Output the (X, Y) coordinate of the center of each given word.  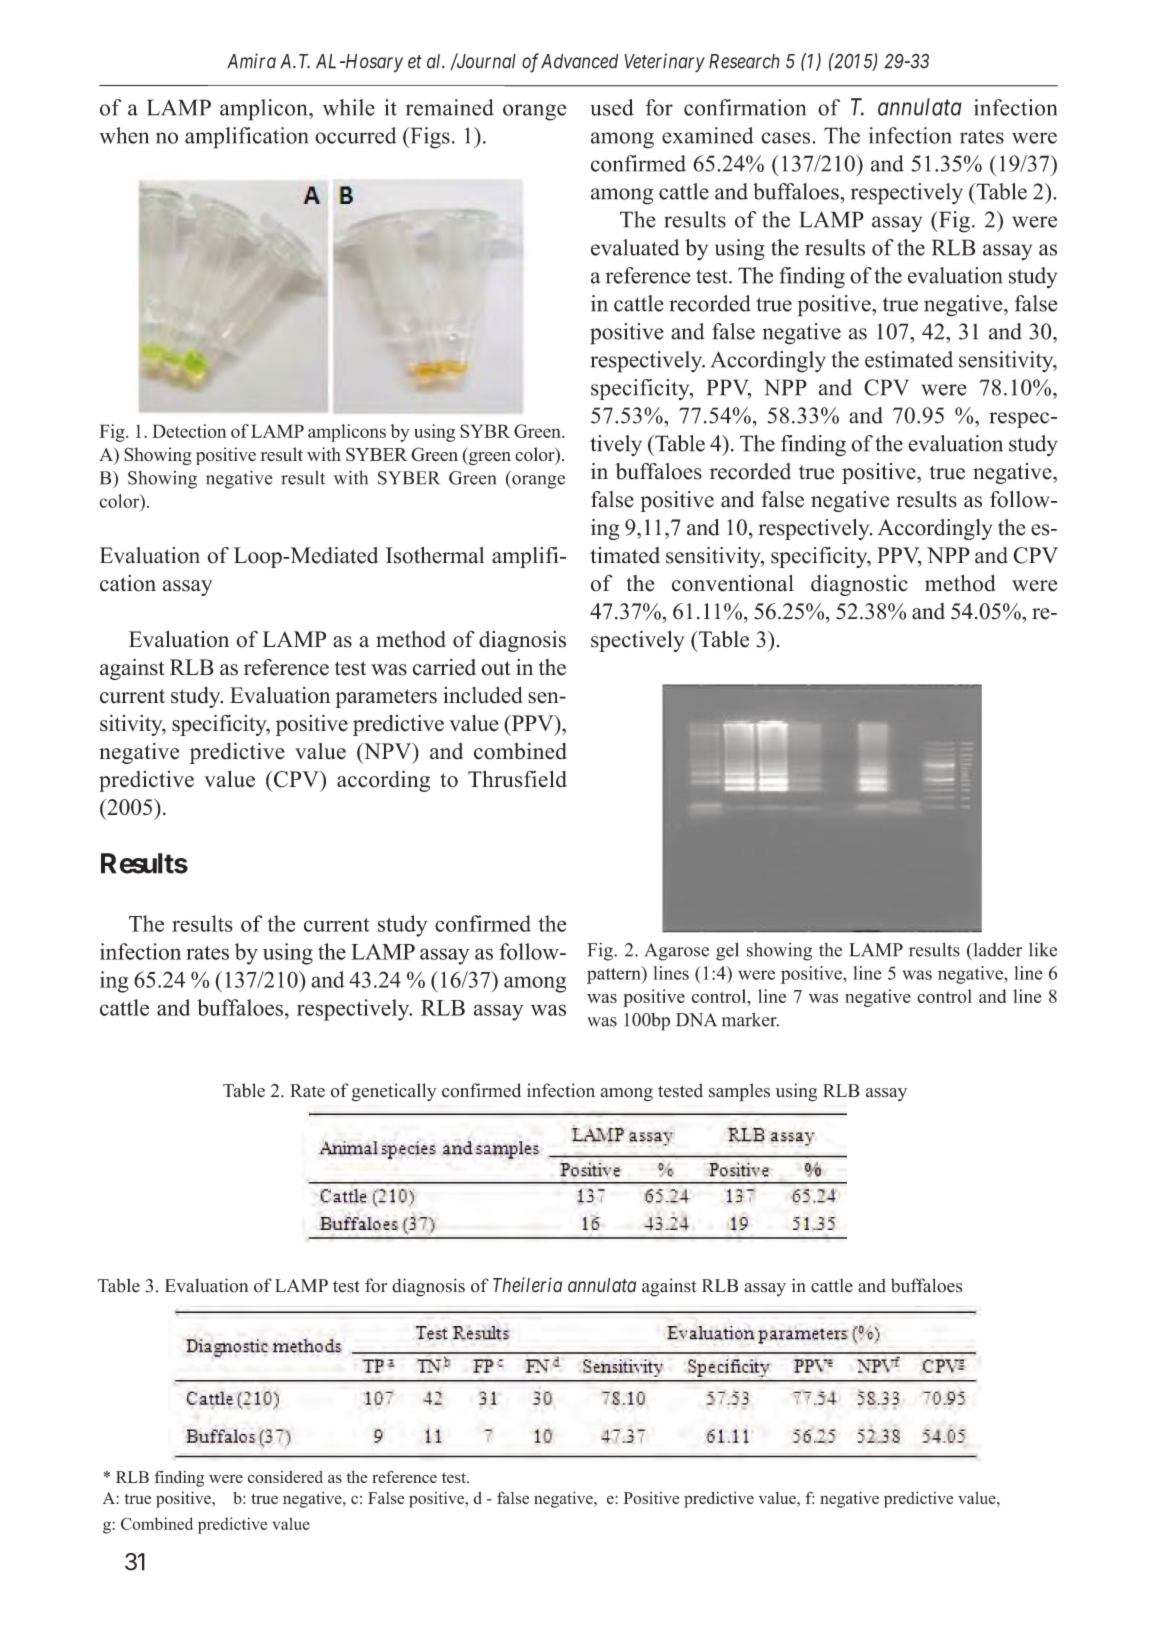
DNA (696, 1020)
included (483, 695)
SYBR (485, 431)
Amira (251, 61)
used (612, 107)
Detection (189, 431)
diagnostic (859, 585)
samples (739, 1092)
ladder (996, 950)
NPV (387, 752)
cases (787, 138)
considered (285, 1477)
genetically (394, 1092)
